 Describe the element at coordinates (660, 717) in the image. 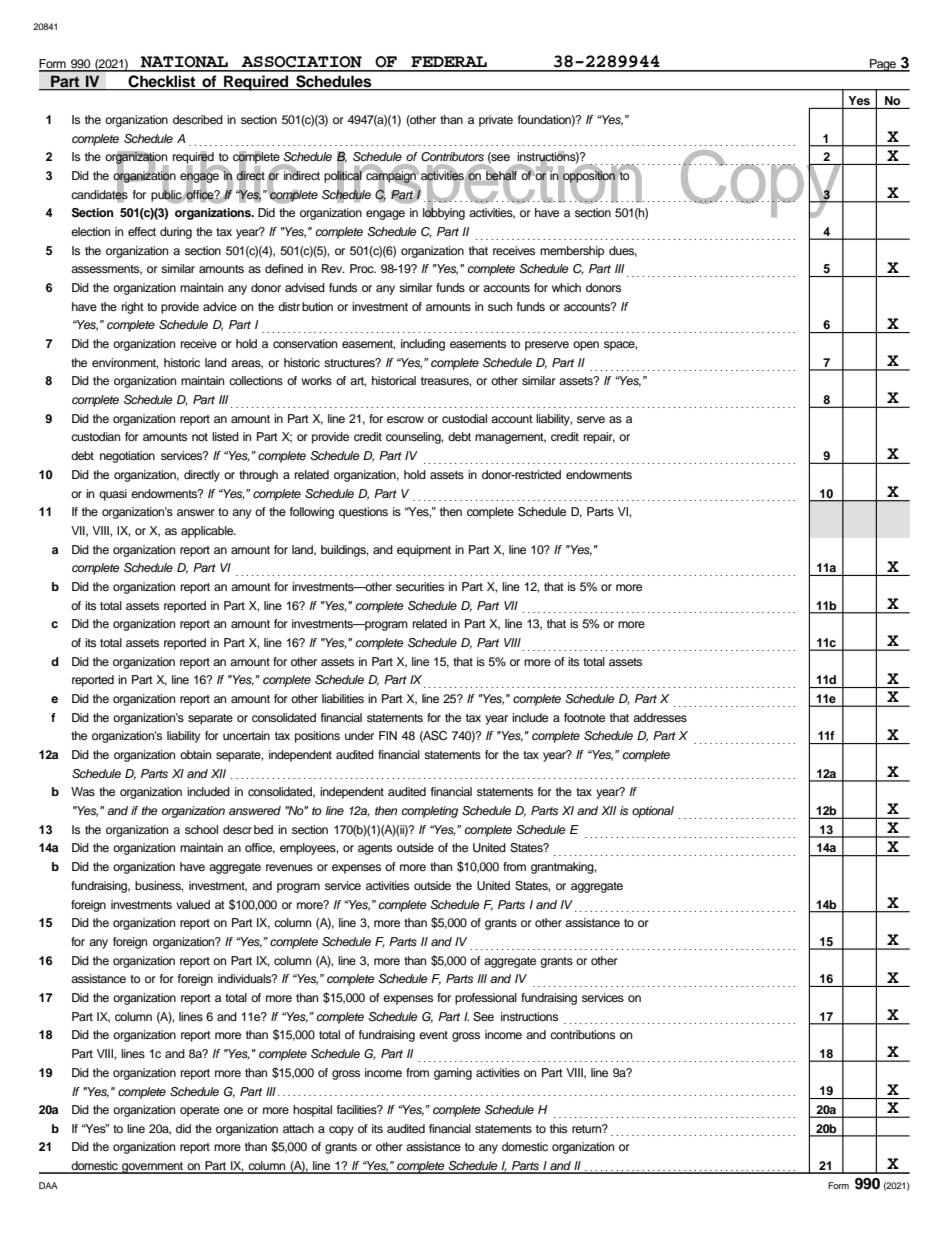

I see `addresses` at that location.
